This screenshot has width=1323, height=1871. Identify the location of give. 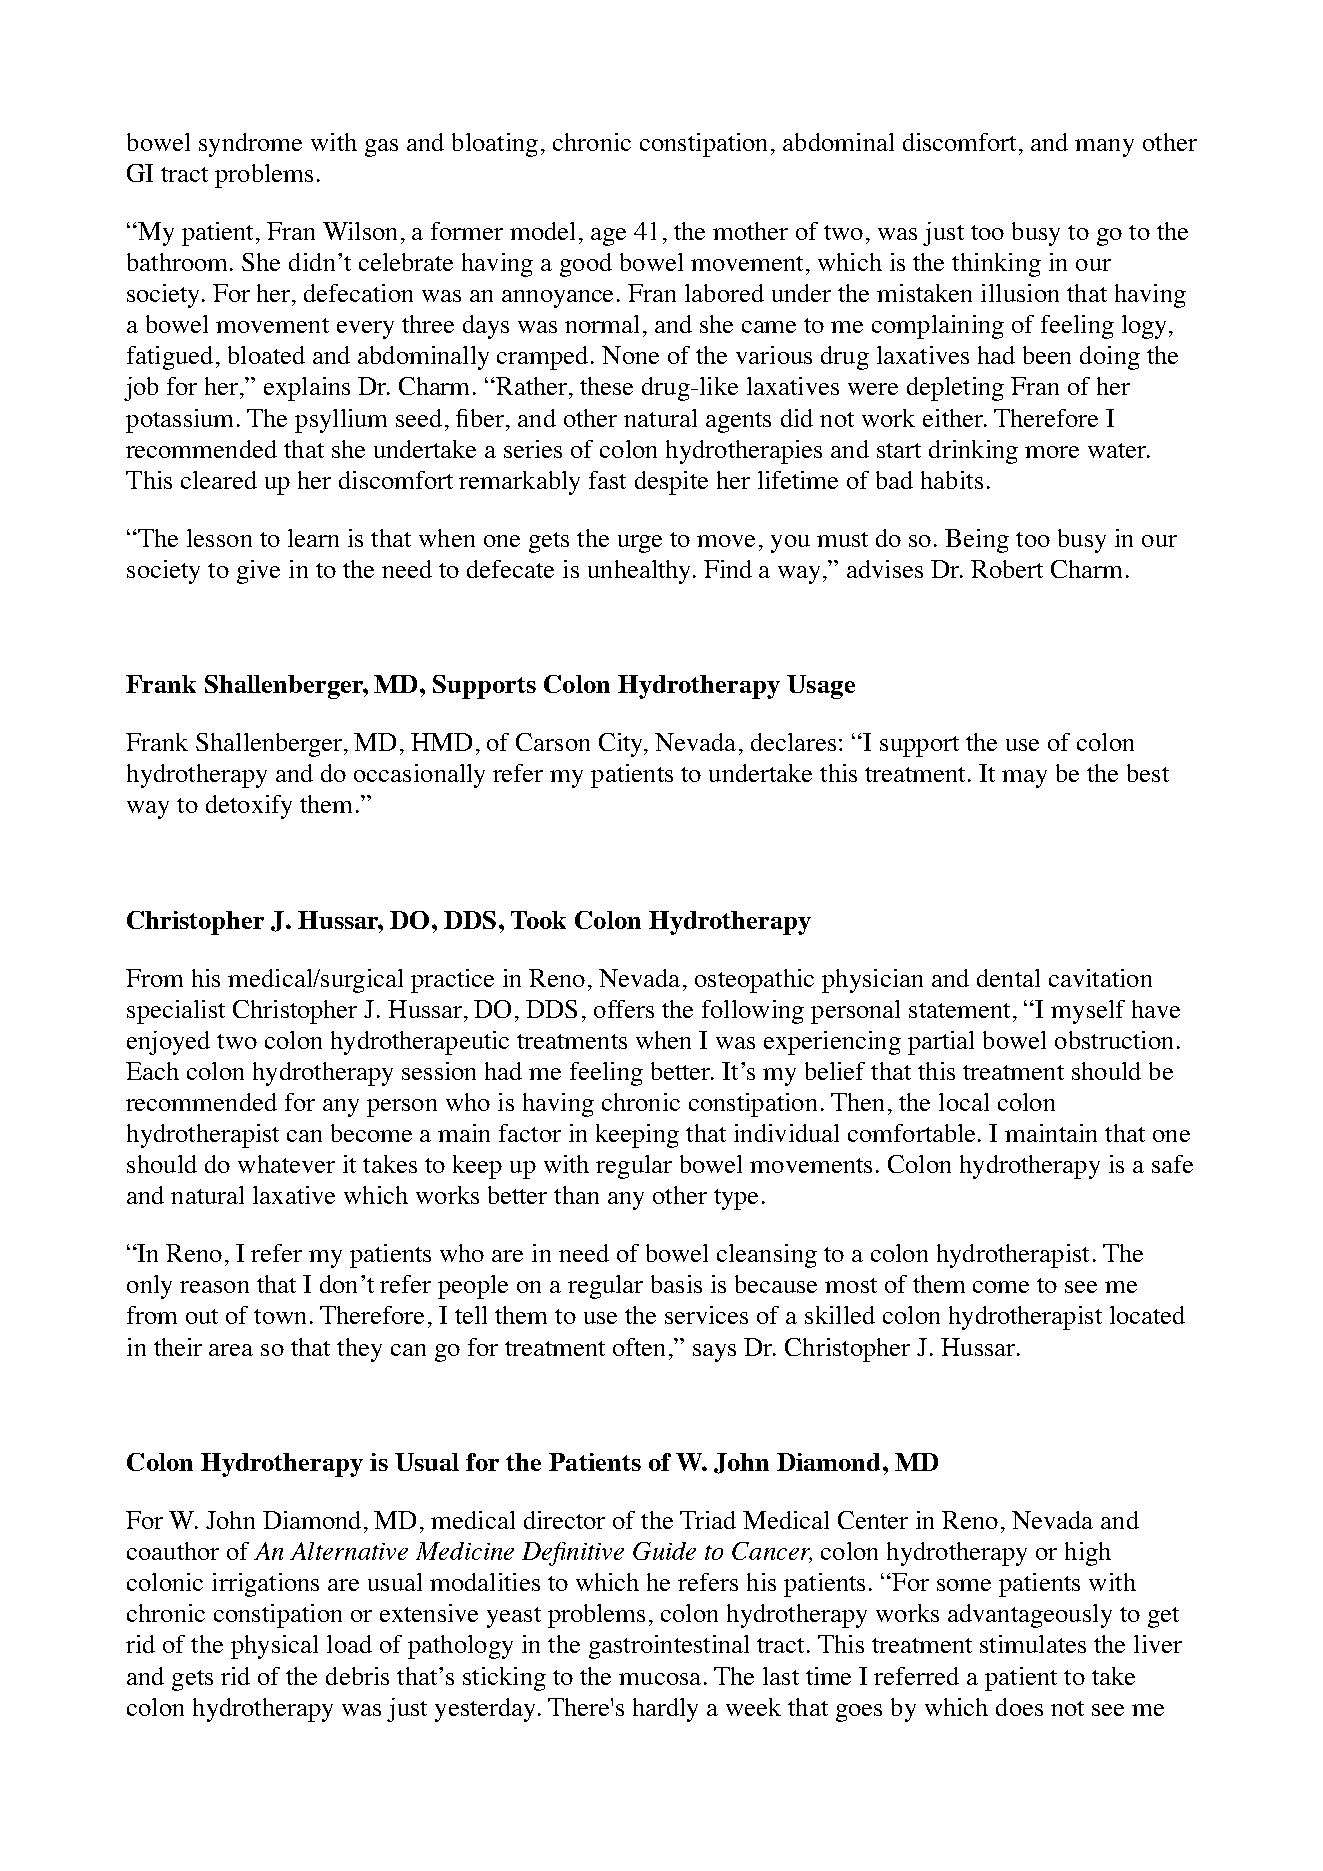
(258, 572).
